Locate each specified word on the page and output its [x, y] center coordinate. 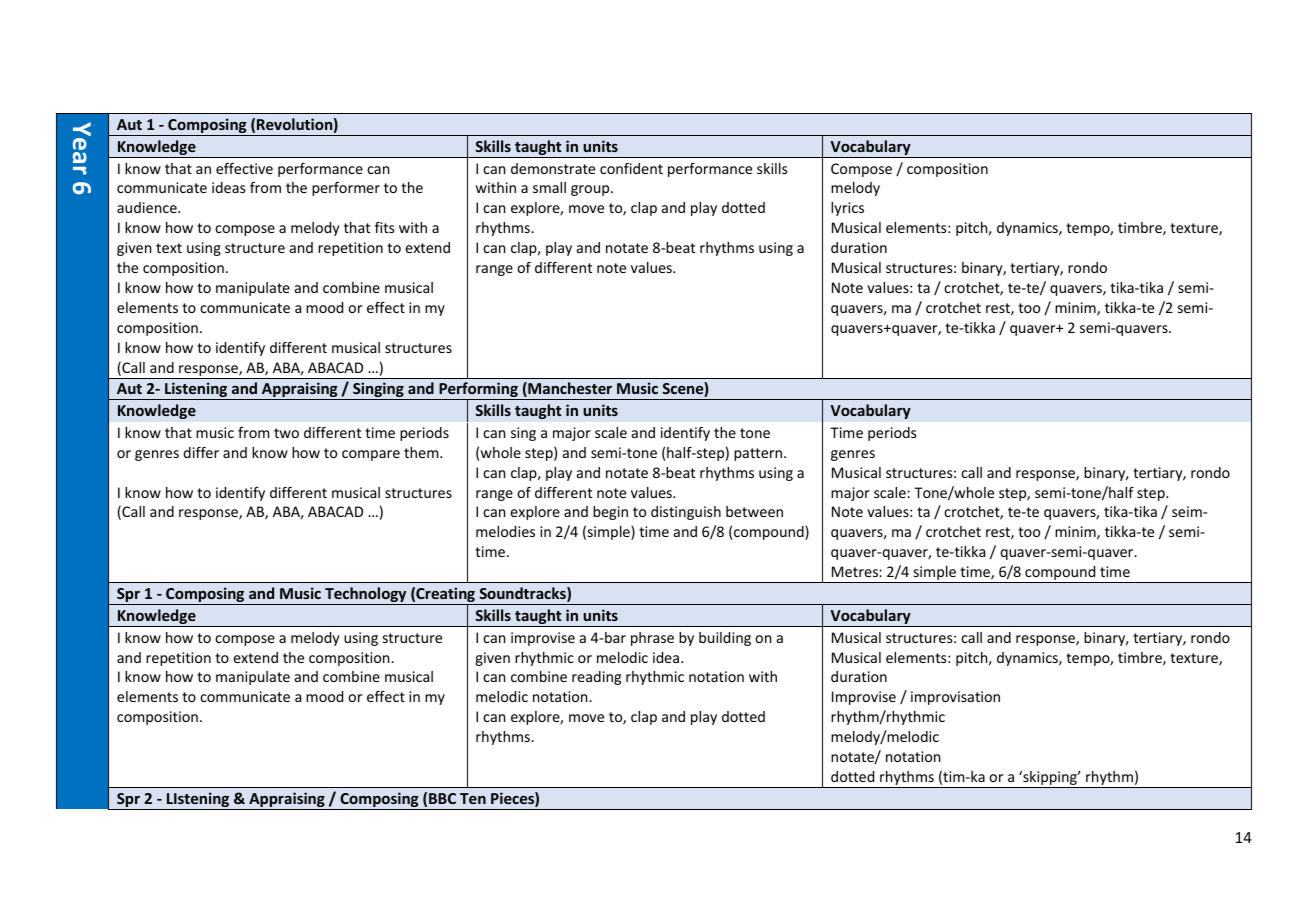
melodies [505, 531]
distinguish [686, 513]
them [422, 452]
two [286, 433]
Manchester [569, 389]
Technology [366, 596]
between [754, 511]
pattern [759, 454]
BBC [442, 798]
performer [346, 189]
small [549, 187]
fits [384, 227]
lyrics [847, 209]
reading [596, 678]
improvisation [955, 698]
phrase [652, 639]
